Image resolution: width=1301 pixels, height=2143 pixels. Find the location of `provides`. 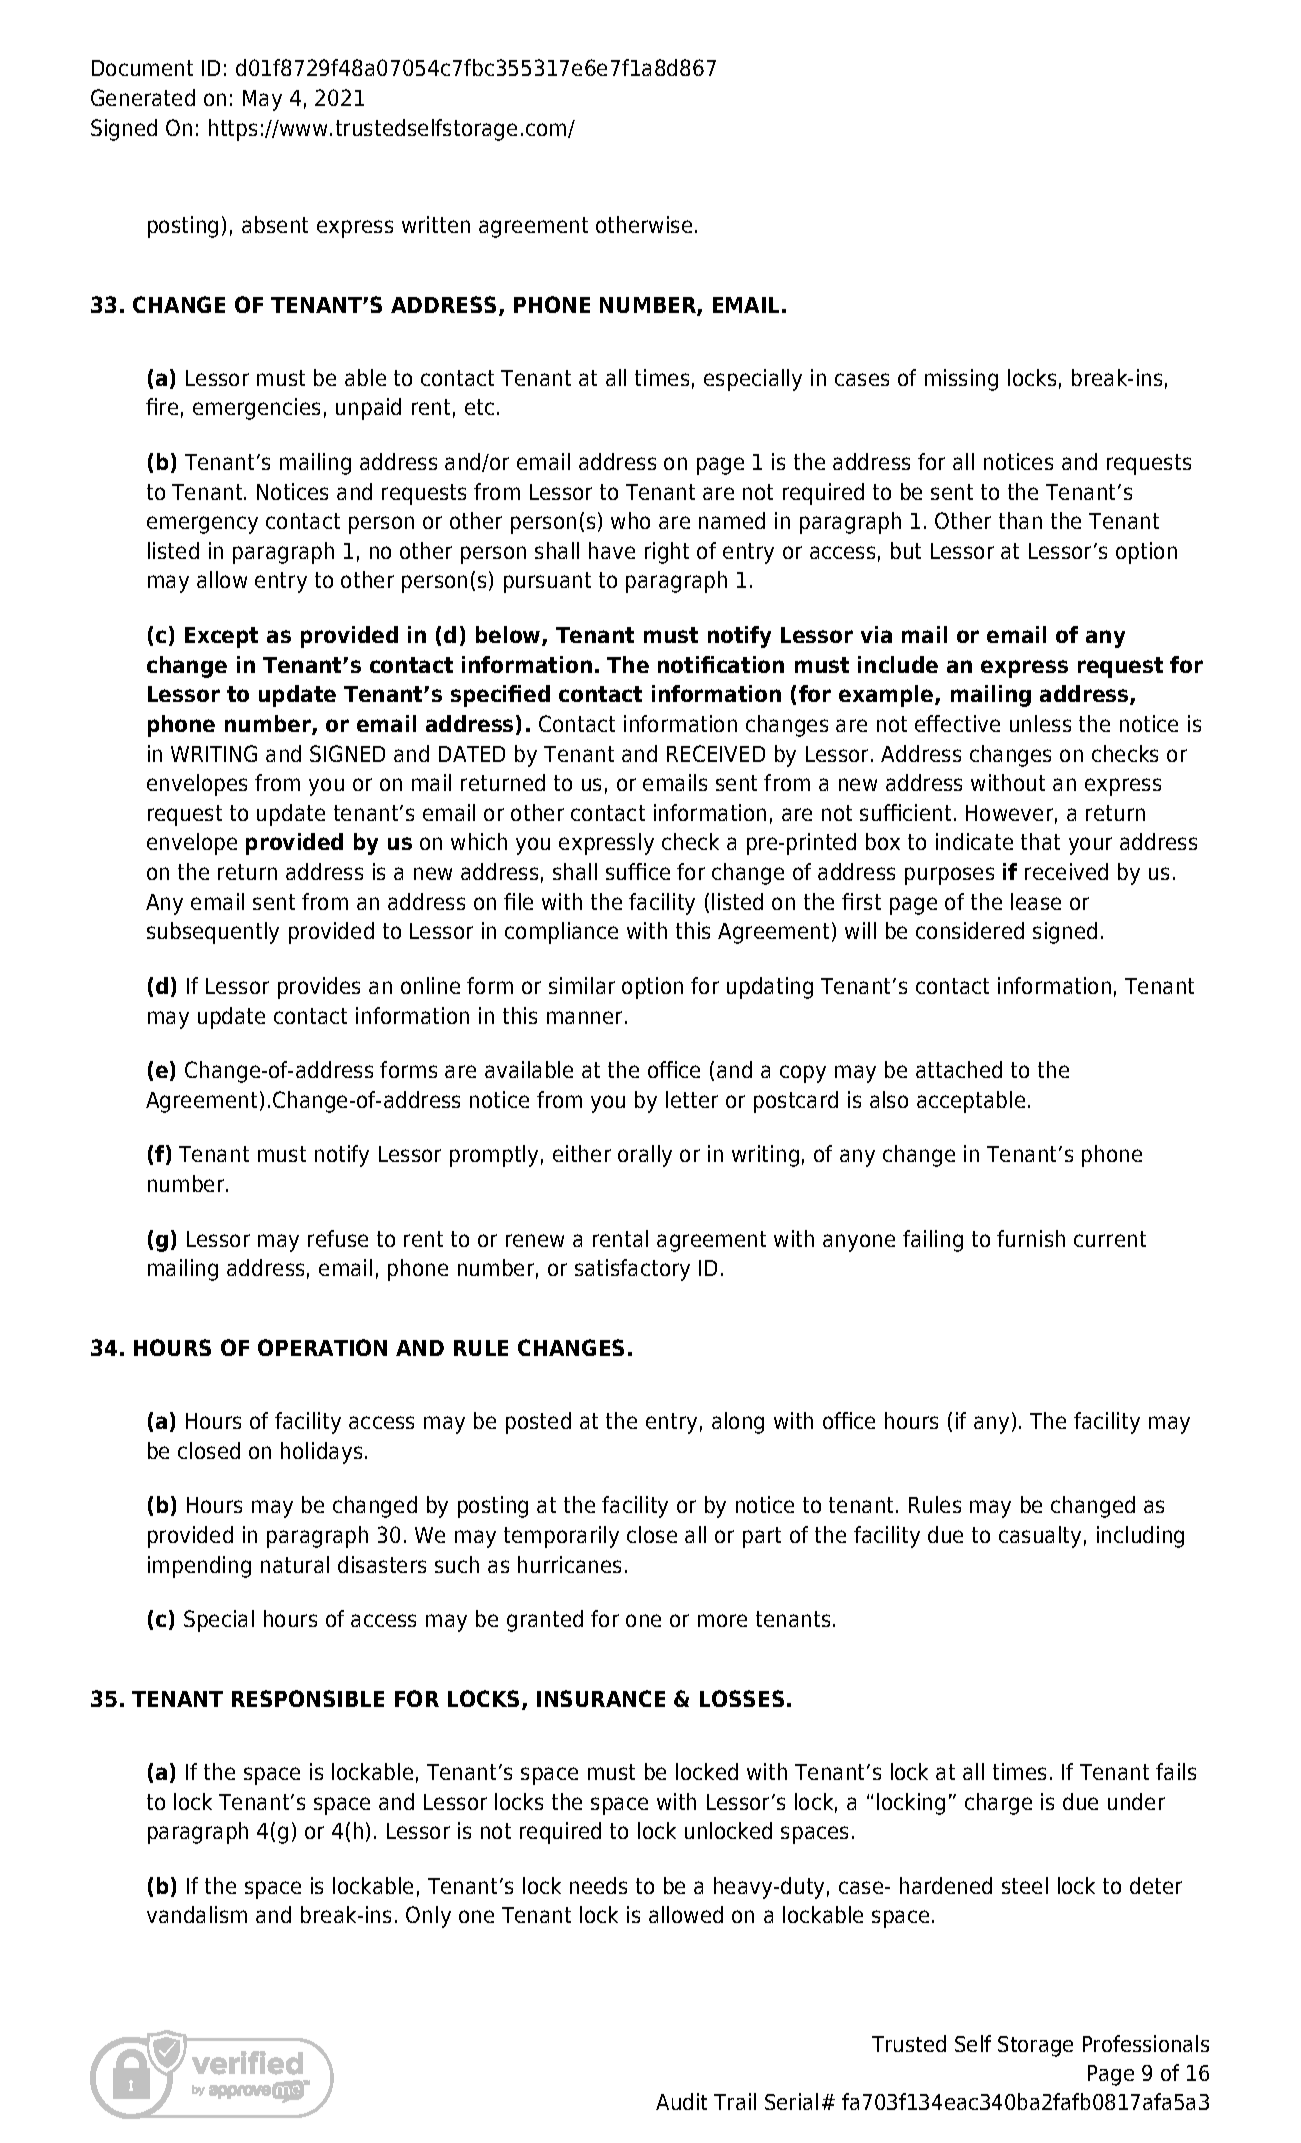

provides is located at coordinates (319, 988).
